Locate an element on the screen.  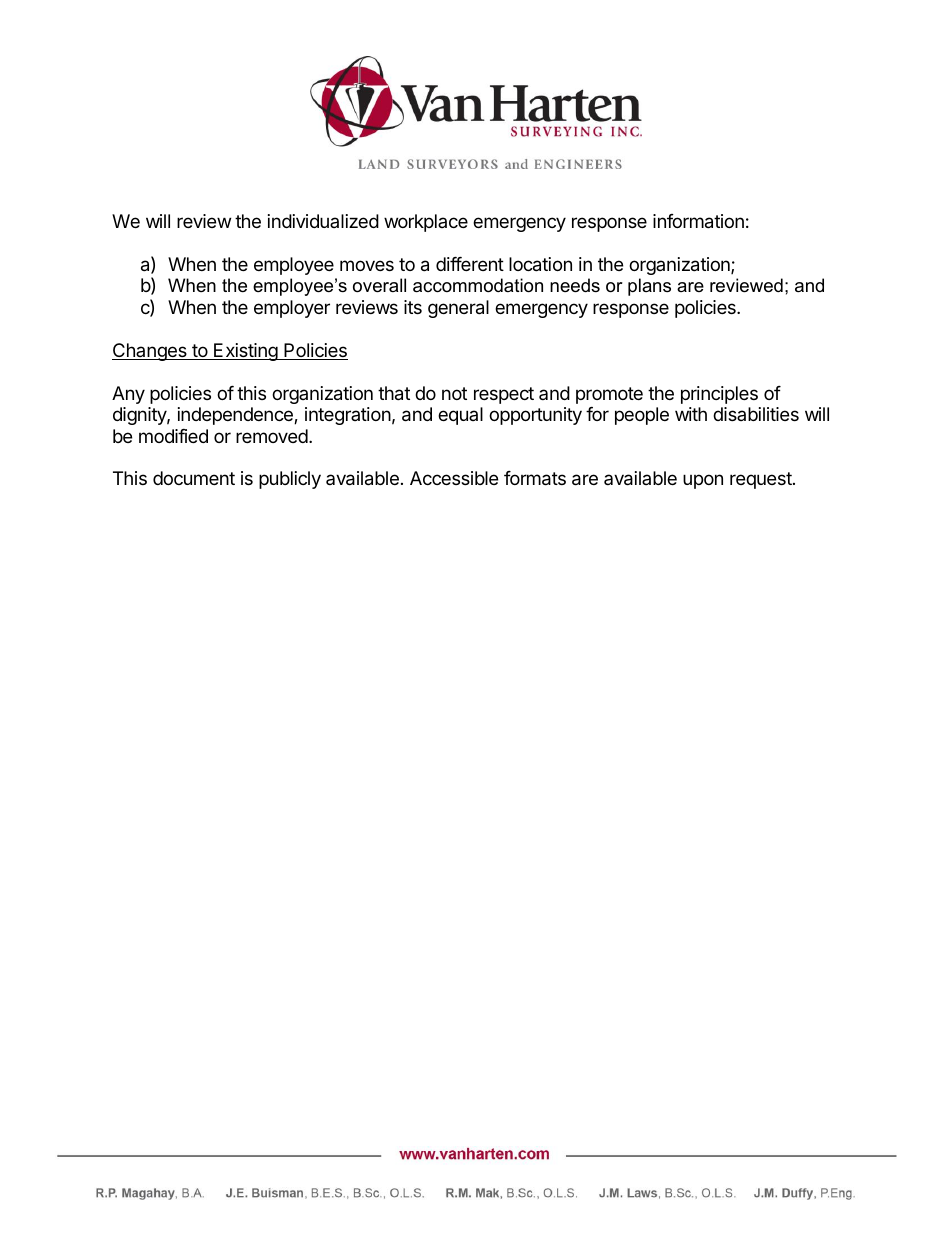
plans is located at coordinates (649, 287).
